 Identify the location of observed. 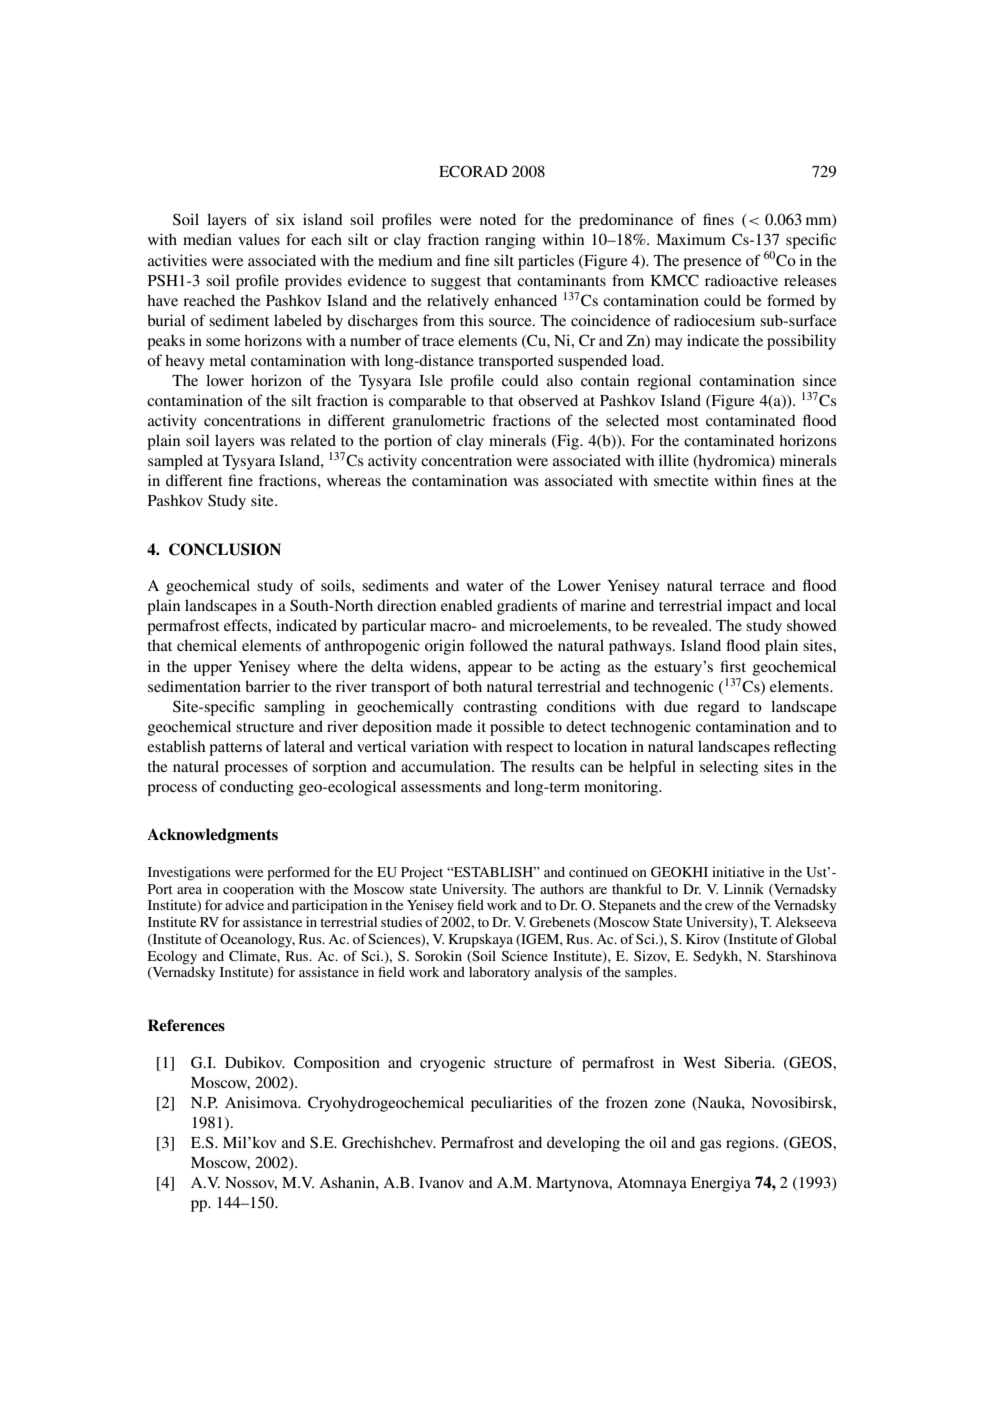
(548, 400).
